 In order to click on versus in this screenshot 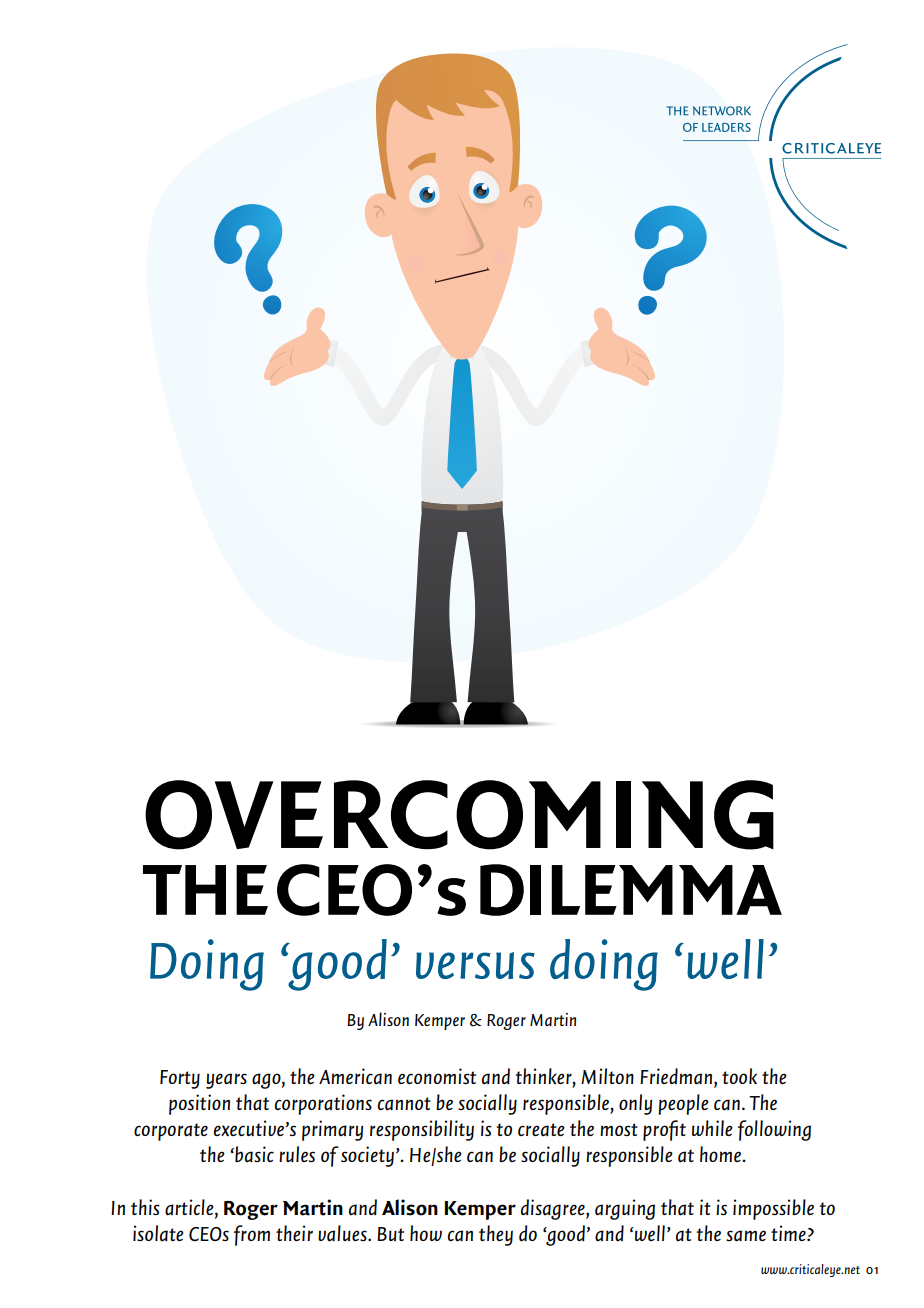, I will do `click(475, 965)`.
